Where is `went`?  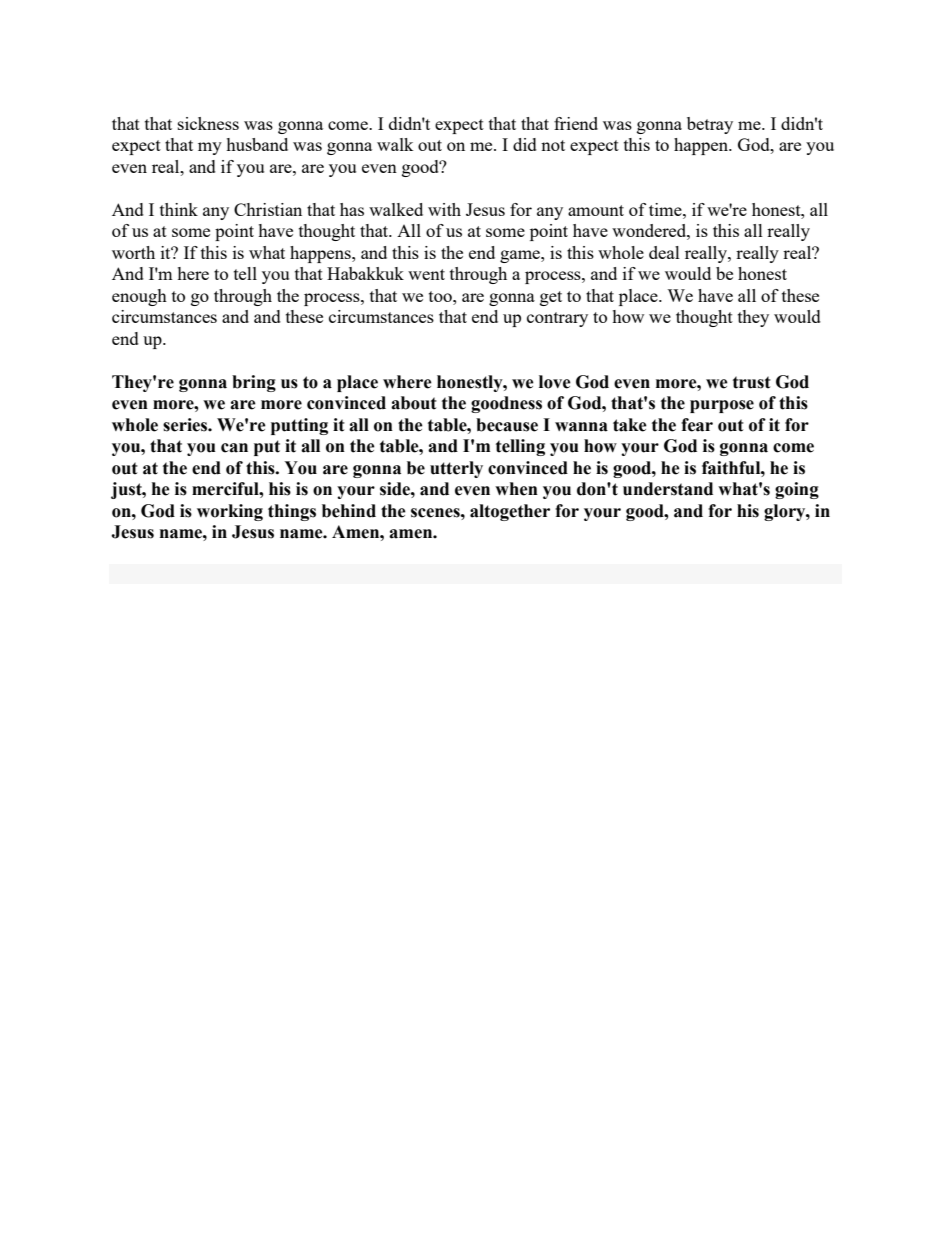 went is located at coordinates (426, 274).
